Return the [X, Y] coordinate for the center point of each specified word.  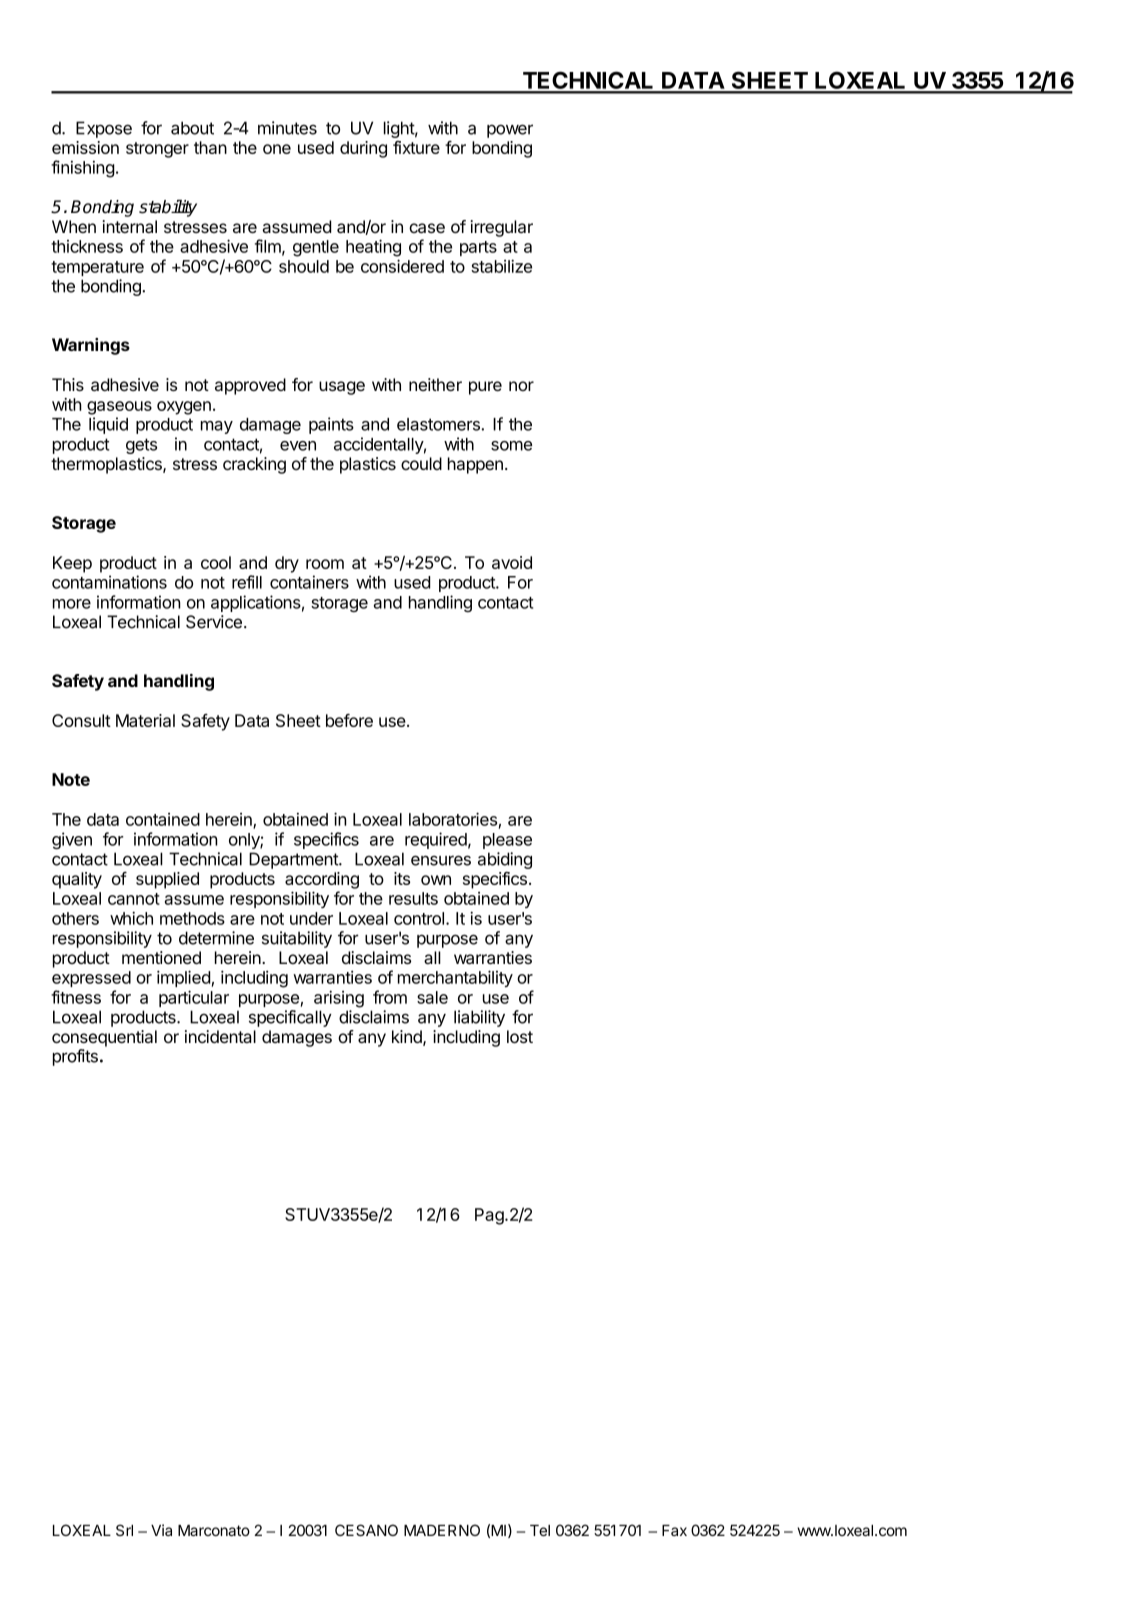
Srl [124, 1530]
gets [141, 446]
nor [521, 386]
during [363, 149]
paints [331, 425]
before [349, 720]
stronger [157, 150]
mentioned [161, 957]
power [510, 131]
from [390, 997]
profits [75, 1057]
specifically [290, 1018]
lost [520, 1036]
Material [145, 720]
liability [479, 1018]
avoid [512, 562]
